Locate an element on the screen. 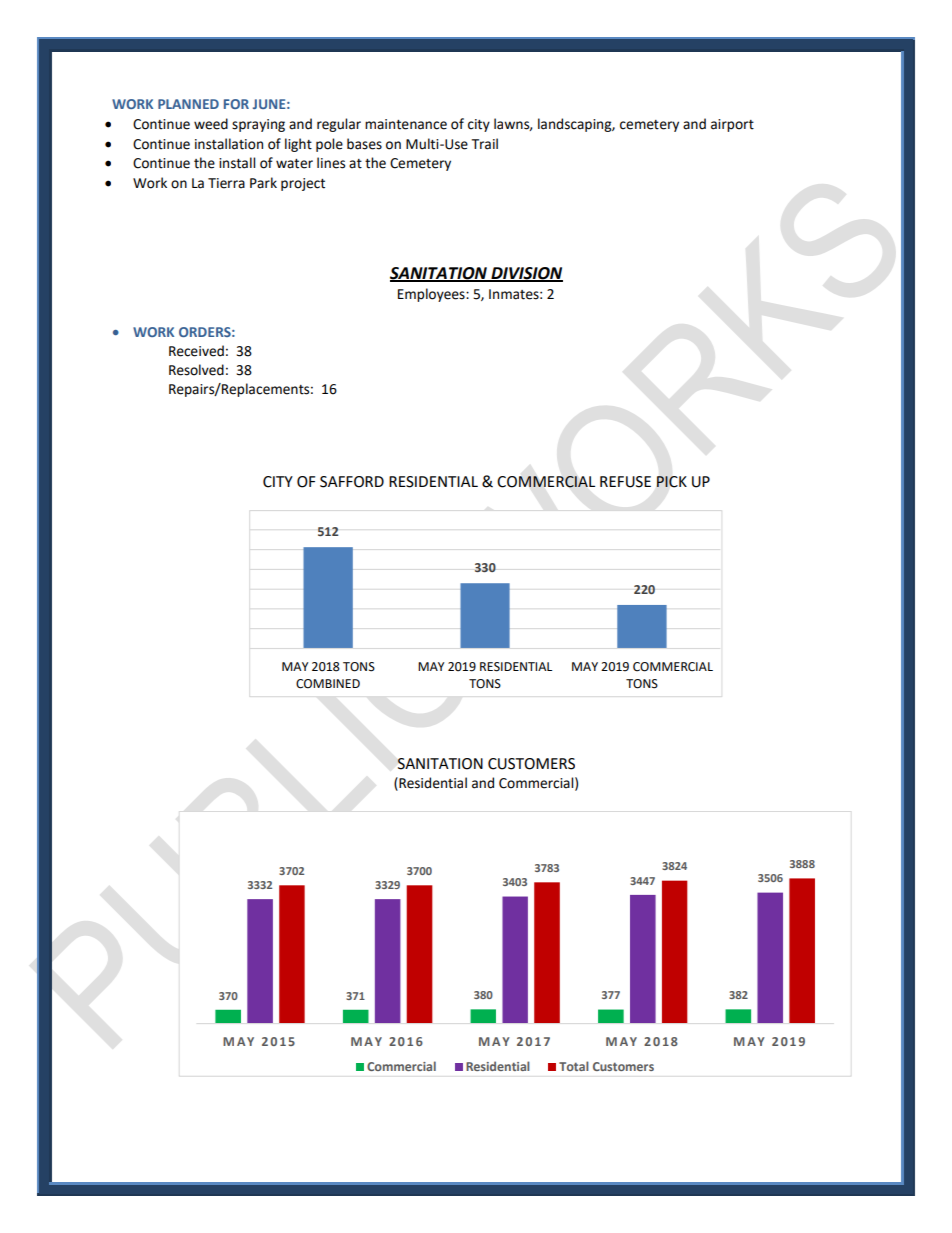 The height and width of the screenshot is (1233, 952). DIVISION is located at coordinates (526, 274).
